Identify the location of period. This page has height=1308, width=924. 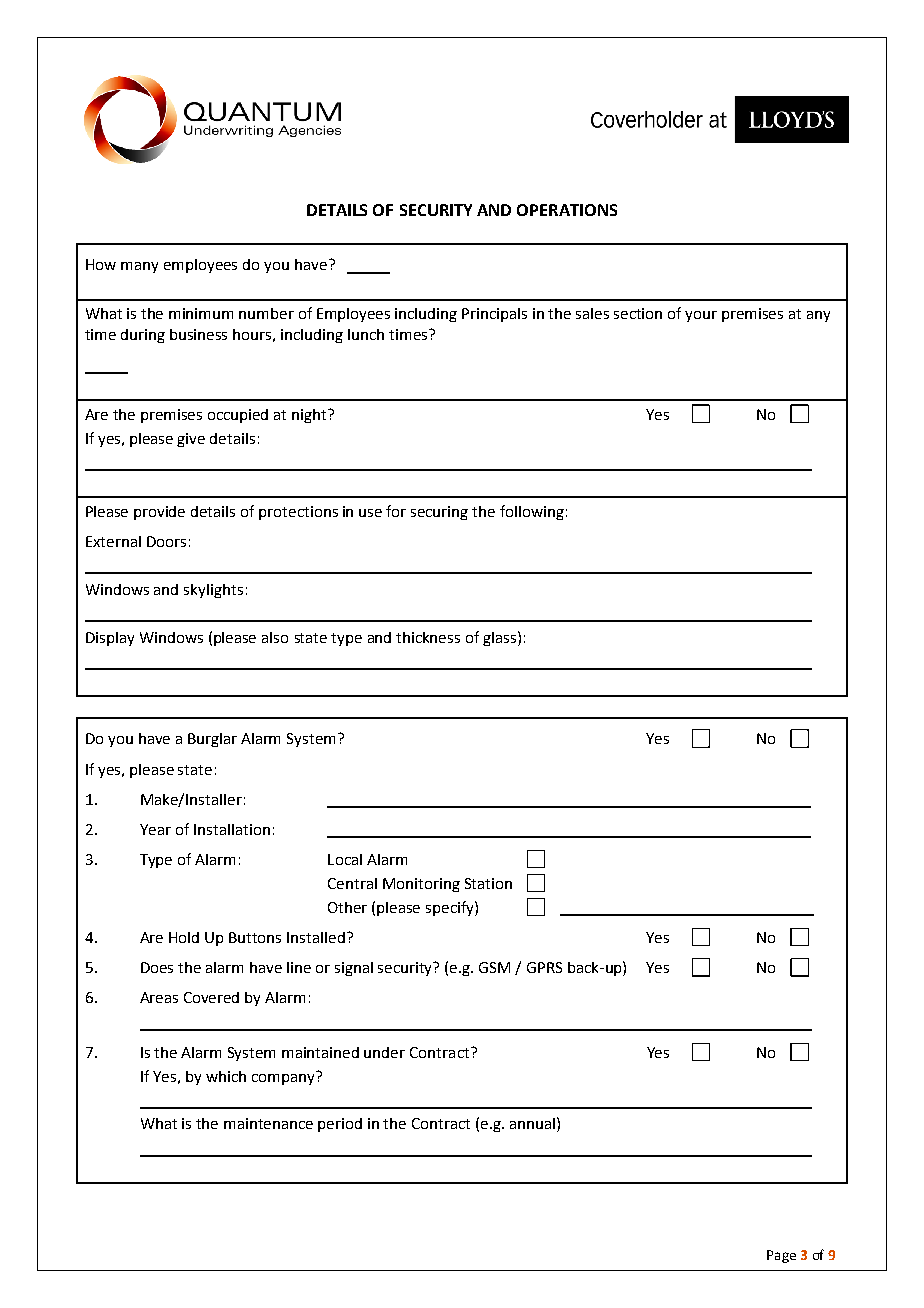
(340, 1125).
